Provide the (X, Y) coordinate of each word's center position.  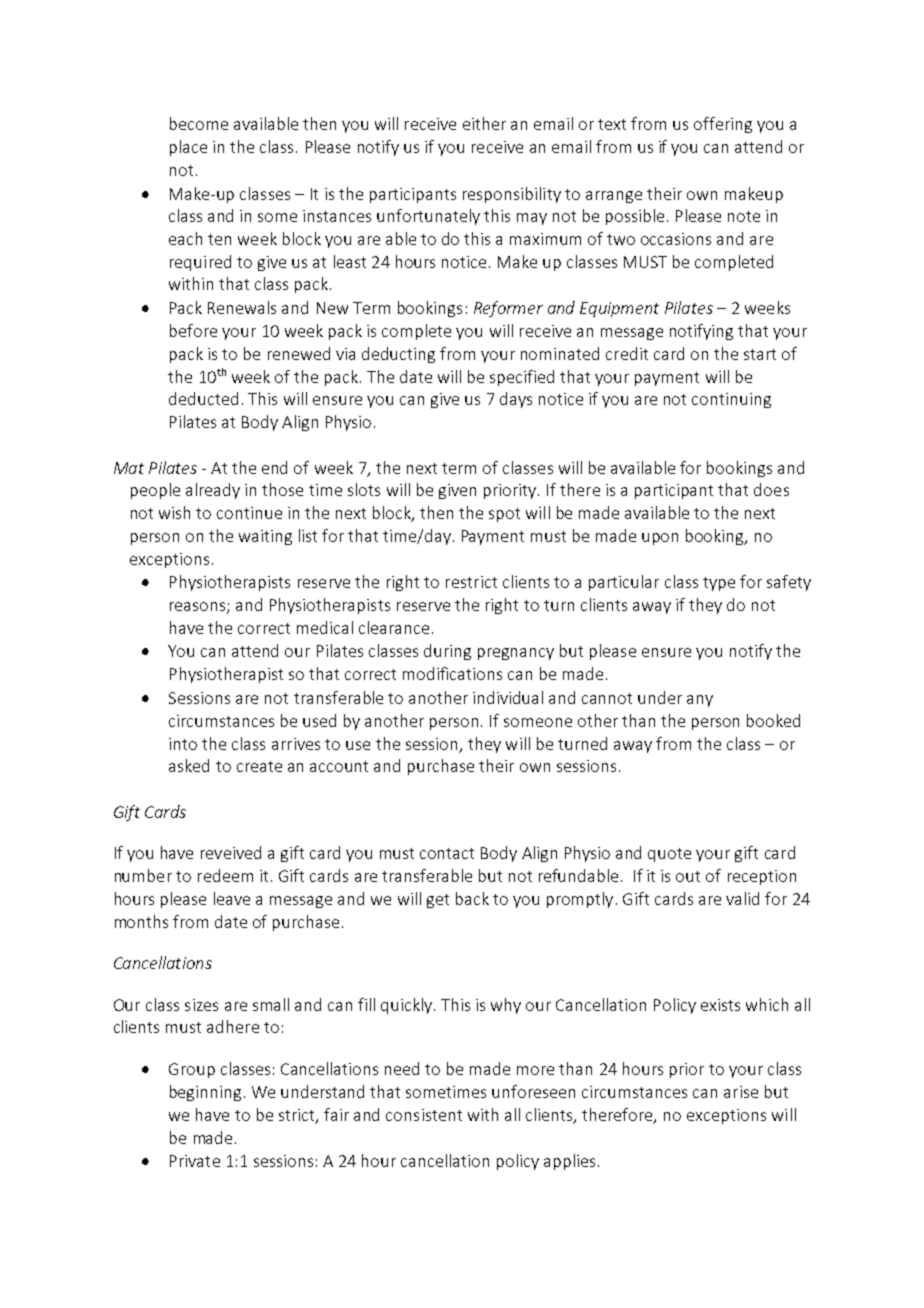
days (516, 400)
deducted (203, 398)
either (484, 123)
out (688, 876)
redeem (225, 875)
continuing (731, 400)
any (700, 701)
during (447, 652)
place (188, 148)
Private (195, 1161)
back (472, 898)
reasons (199, 608)
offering (723, 125)
